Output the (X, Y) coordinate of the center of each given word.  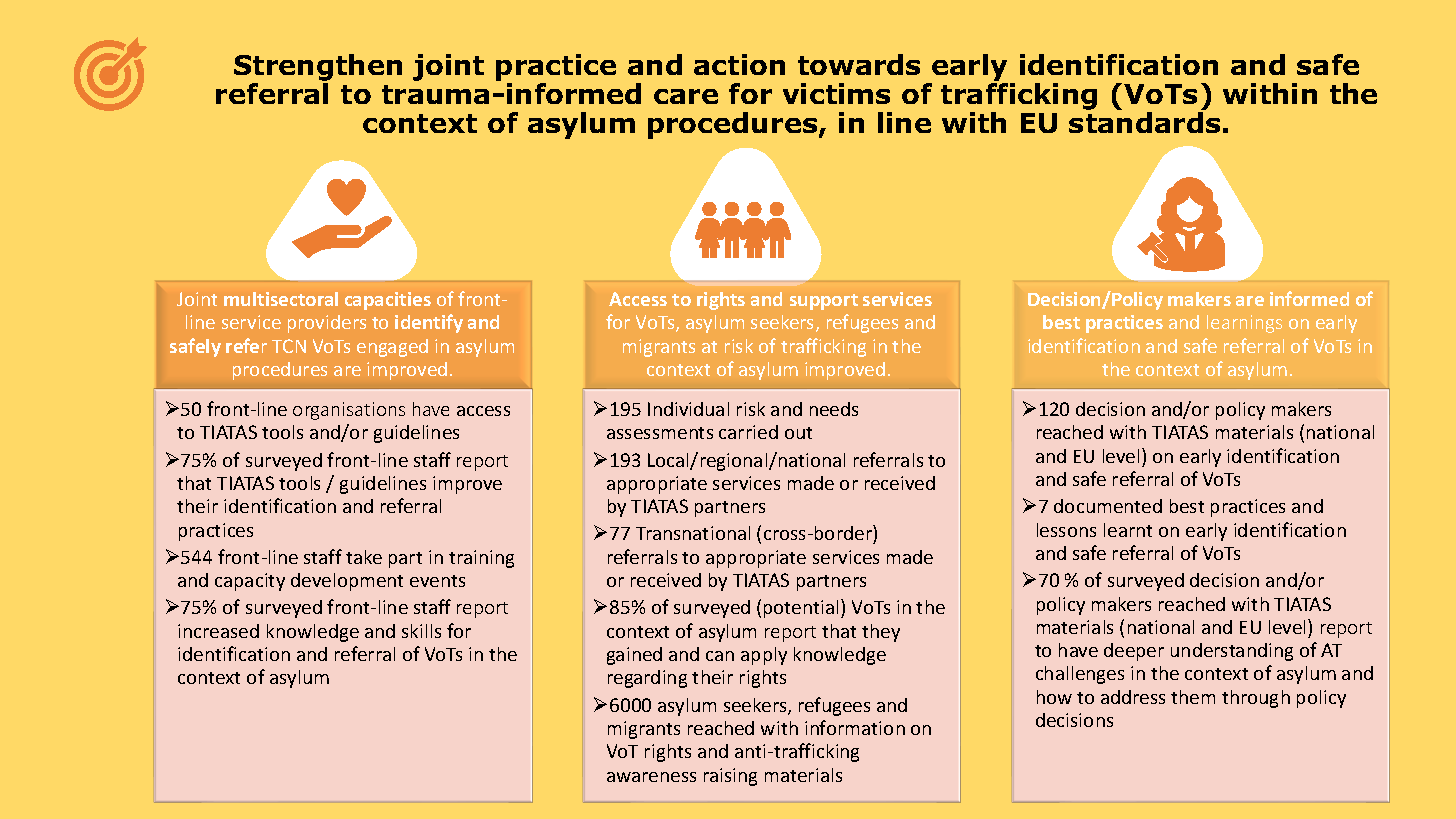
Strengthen (318, 67)
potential (801, 609)
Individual (688, 409)
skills (421, 631)
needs (834, 409)
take (364, 557)
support (824, 302)
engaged (392, 348)
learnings (1244, 324)
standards (1144, 122)
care (686, 96)
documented (1108, 506)
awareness (651, 777)
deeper (1134, 652)
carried (748, 432)
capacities (388, 301)
